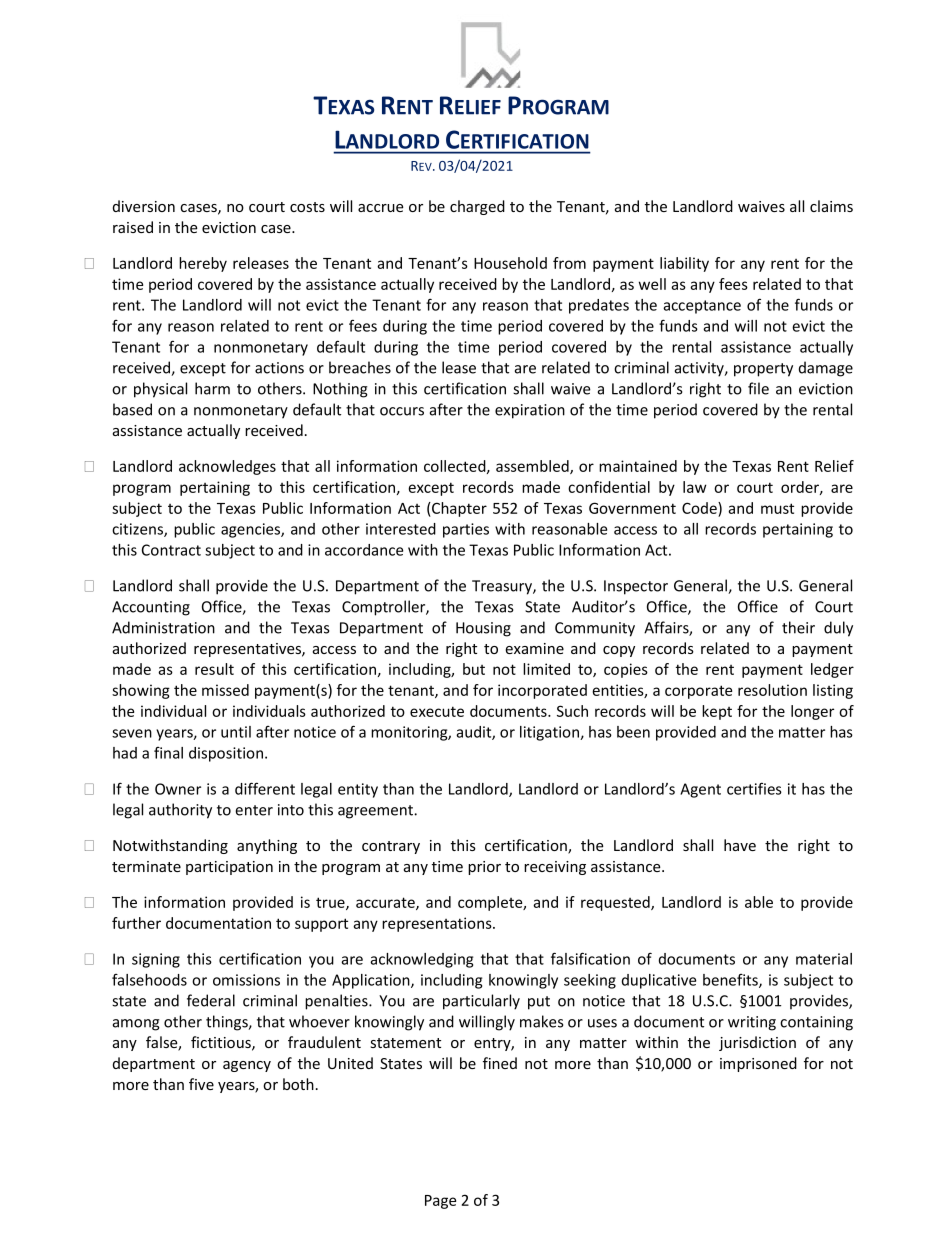  What do you see at coordinates (225, 690) in the image?
I see `missed` at bounding box center [225, 690].
